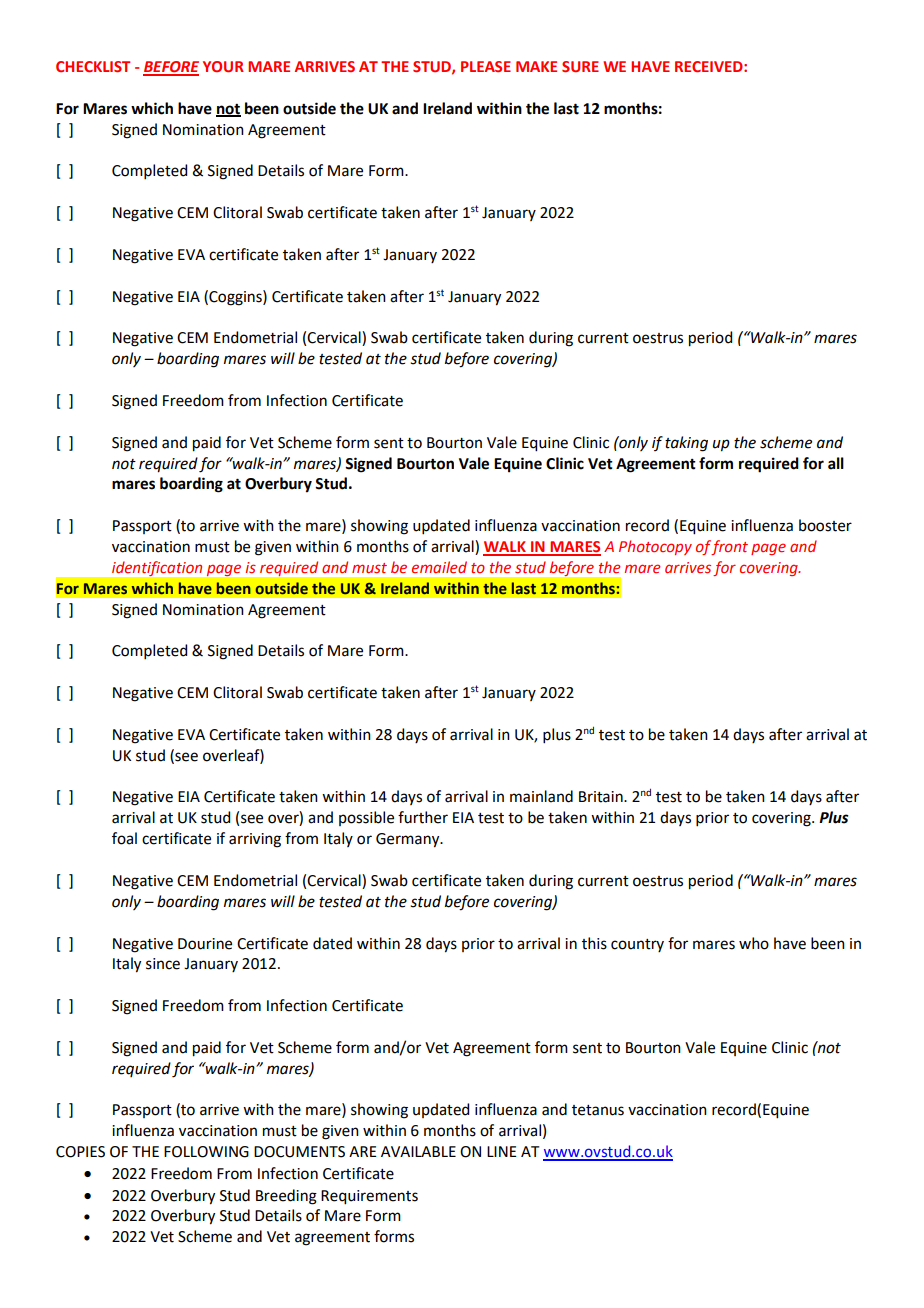  Describe the element at coordinates (686, 444) in the page. I see `taking` at that location.
